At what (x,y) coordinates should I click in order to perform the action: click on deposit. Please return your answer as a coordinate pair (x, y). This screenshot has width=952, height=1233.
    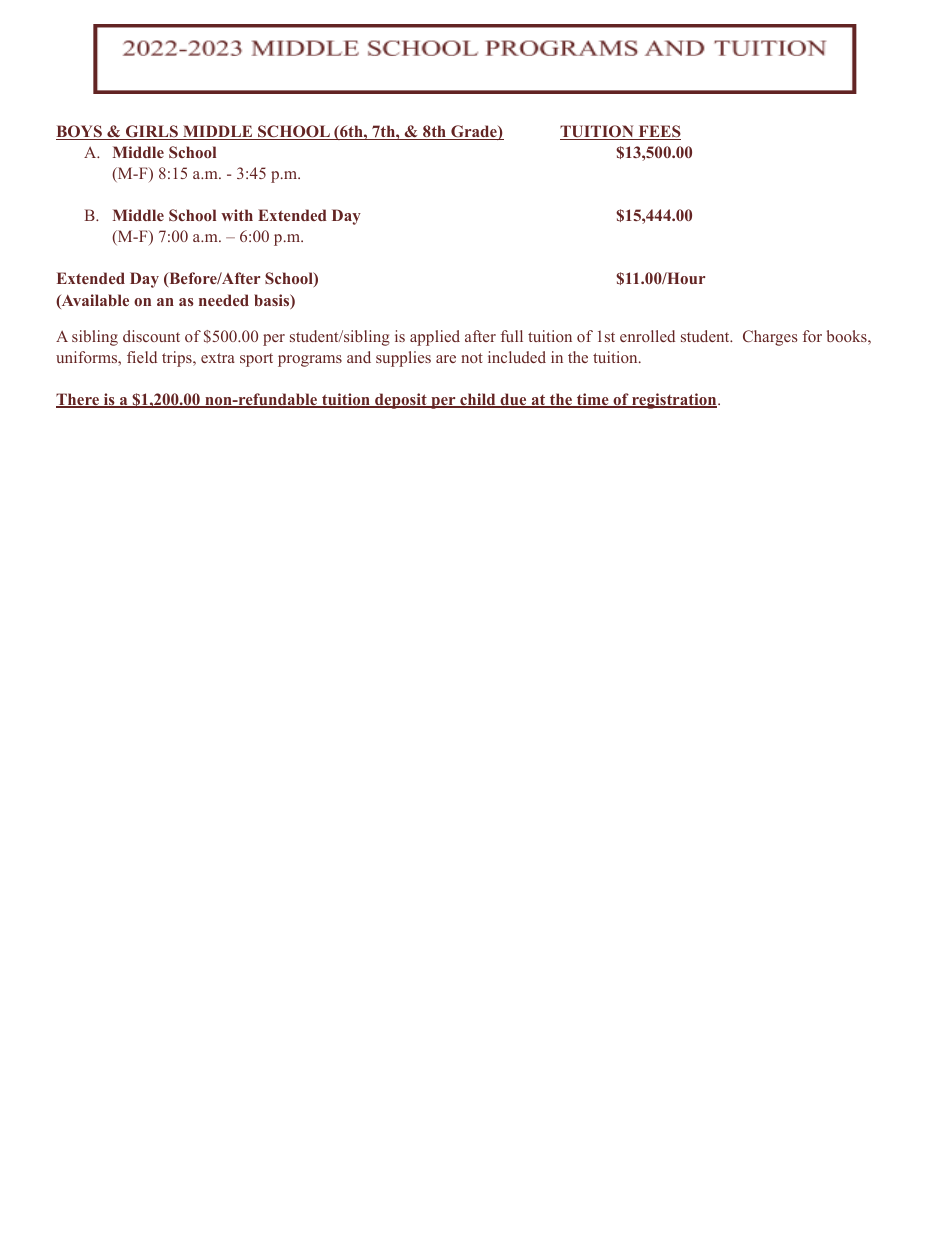
    Looking at the image, I should click on (401, 401).
